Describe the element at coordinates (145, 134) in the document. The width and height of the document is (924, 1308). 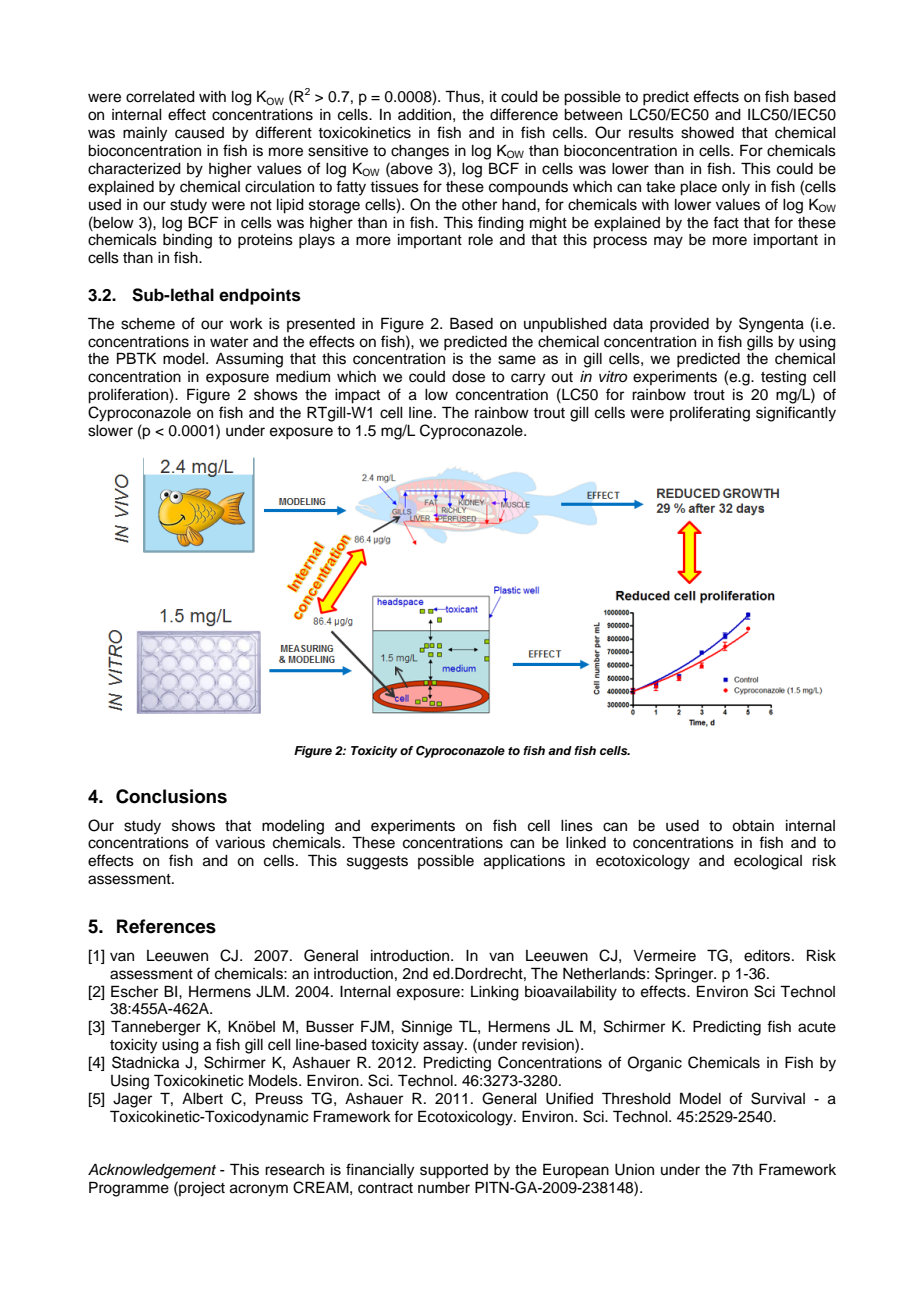
I see `mainly` at that location.
